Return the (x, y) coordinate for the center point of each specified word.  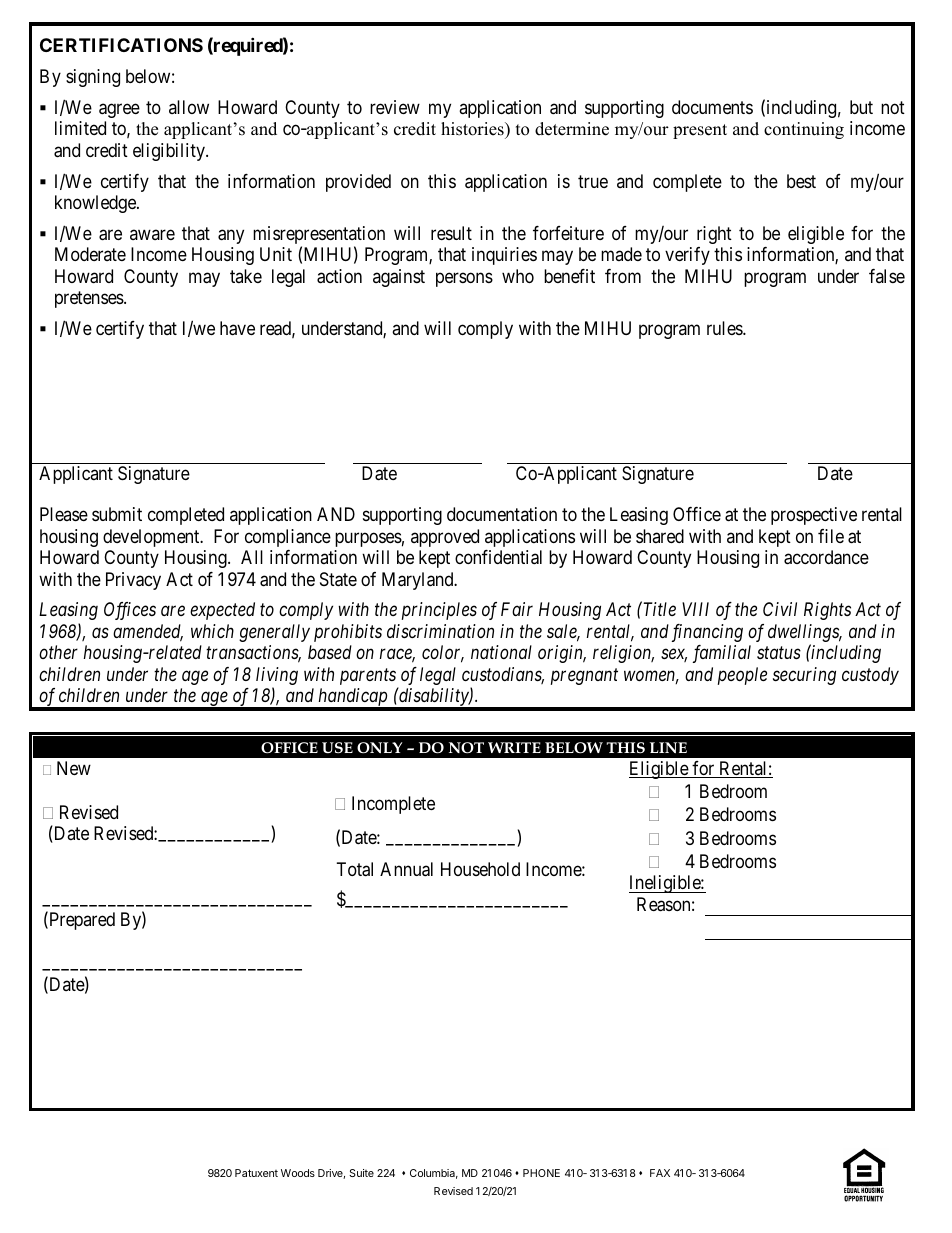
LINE (668, 747)
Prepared (81, 921)
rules (725, 328)
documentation (502, 514)
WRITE (514, 747)
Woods (298, 1173)
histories (473, 130)
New (74, 768)
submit (117, 514)
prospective (814, 516)
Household (480, 869)
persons (464, 279)
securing (804, 676)
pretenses (90, 300)
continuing (804, 130)
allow (189, 107)
